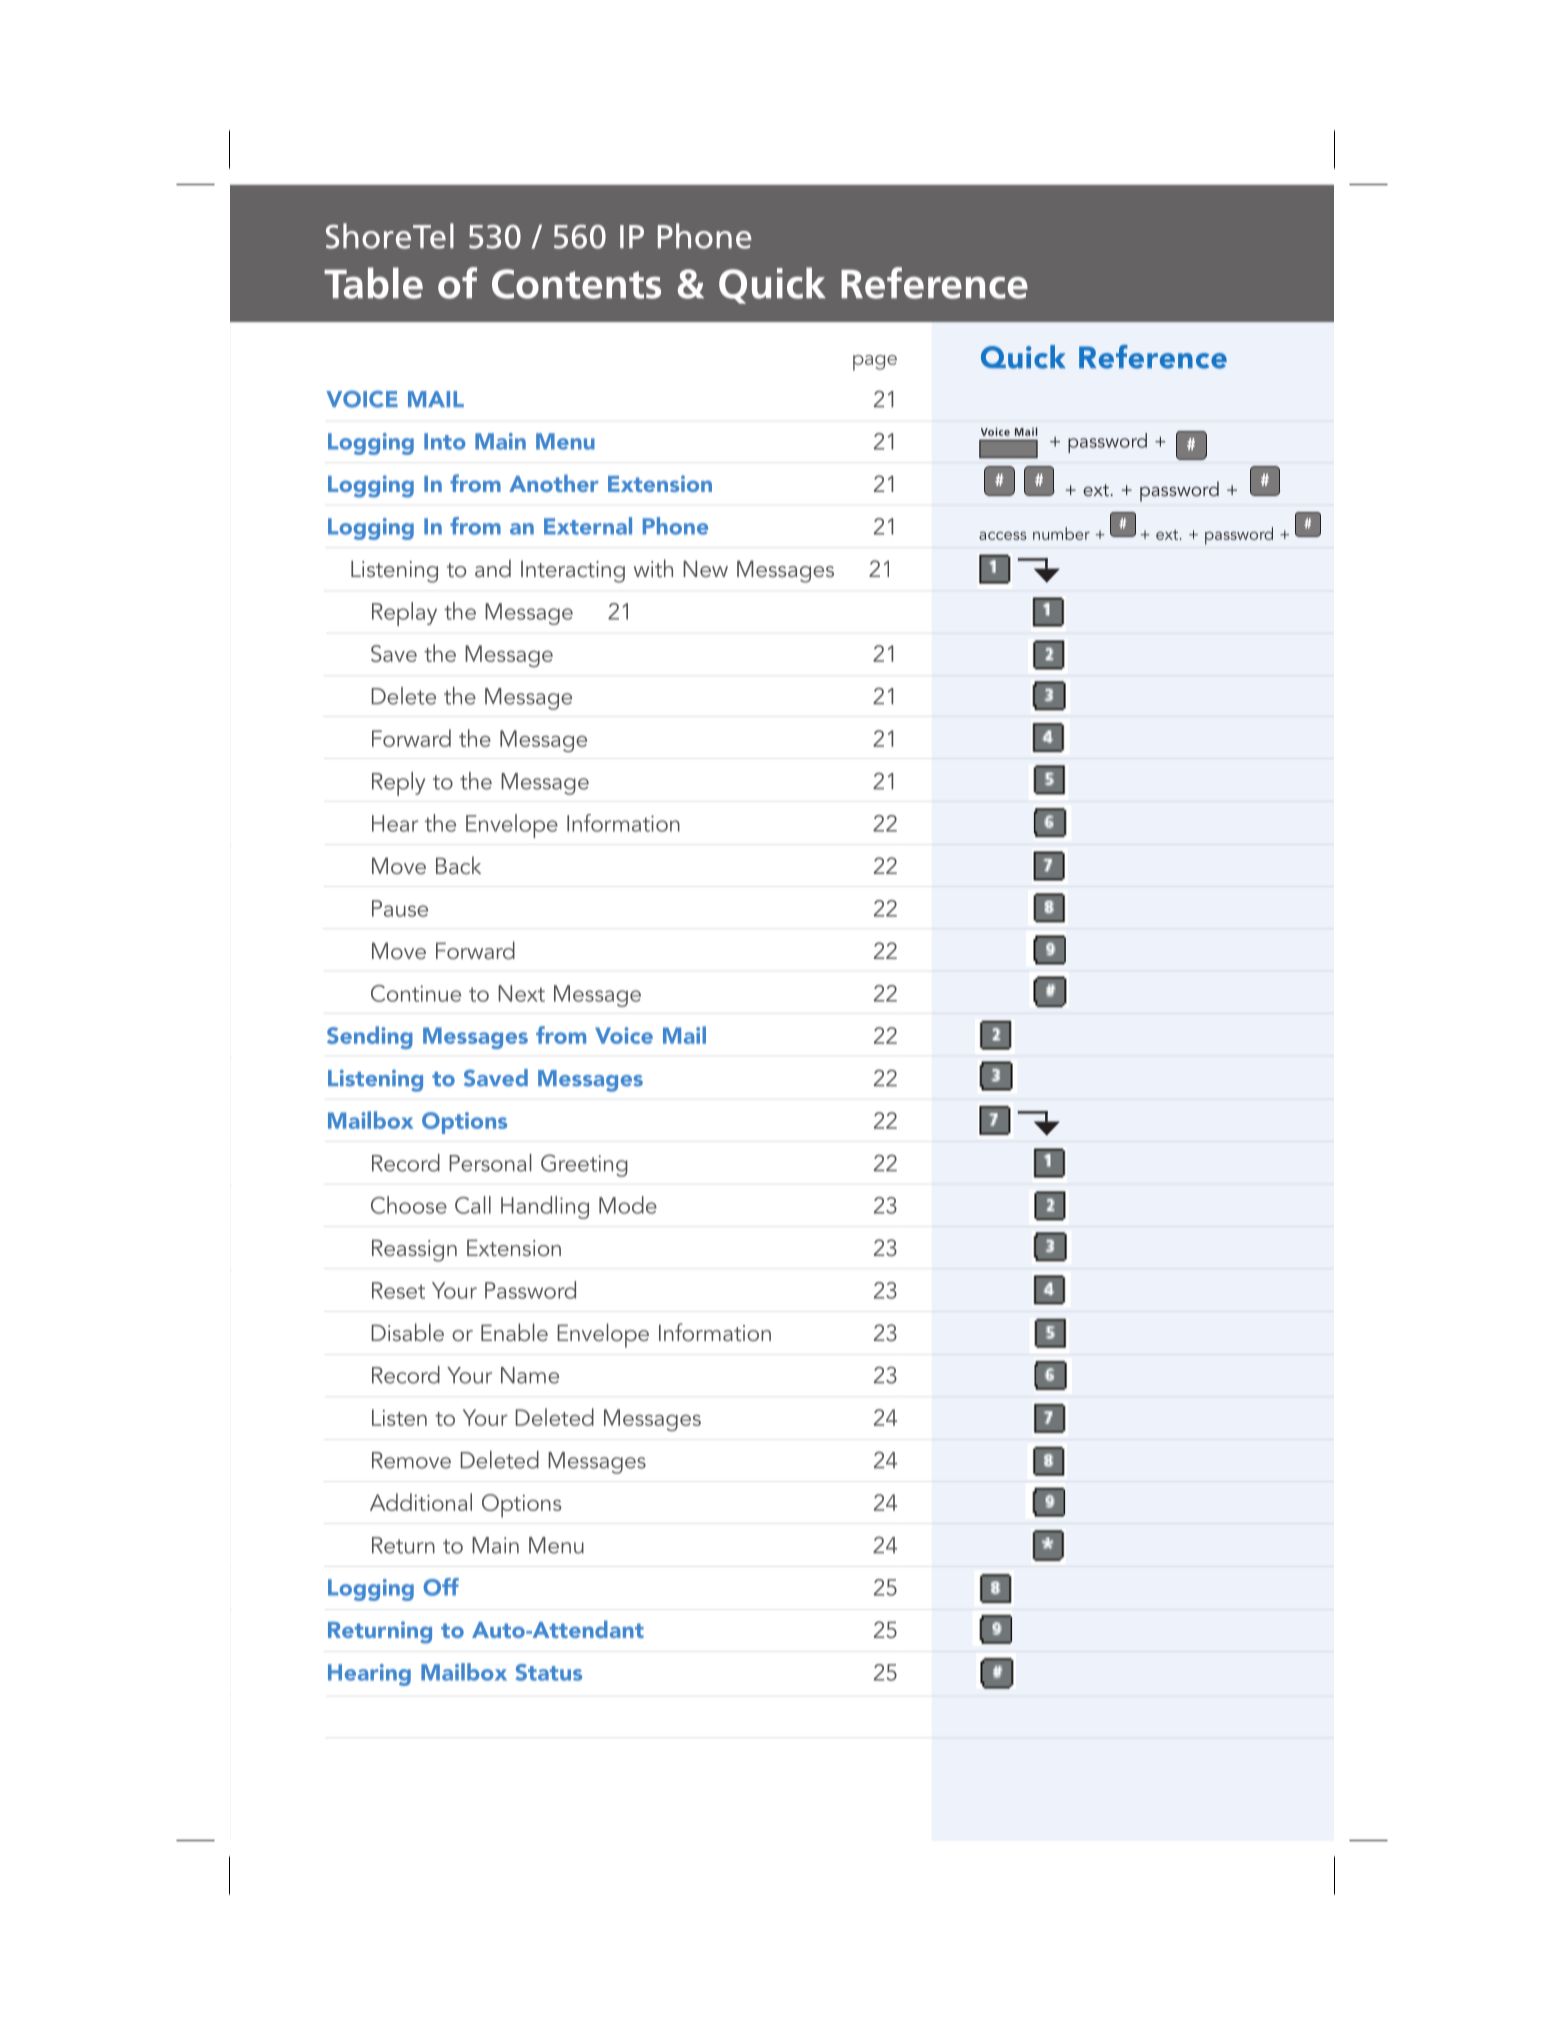 Image resolution: width=1564 pixels, height=2025 pixels. I want to click on Contents, so click(576, 284).
